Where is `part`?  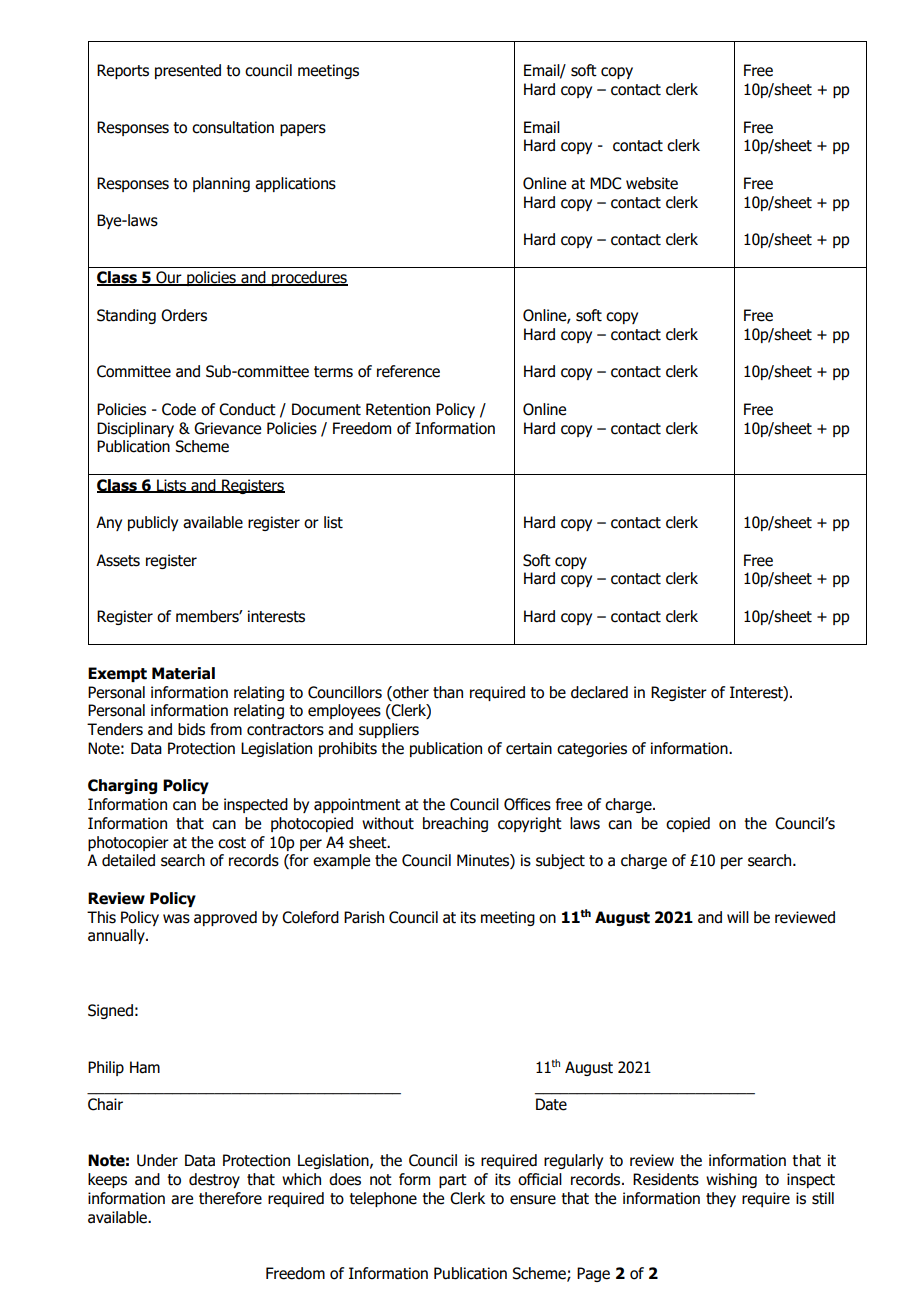
part is located at coordinates (453, 1181).
